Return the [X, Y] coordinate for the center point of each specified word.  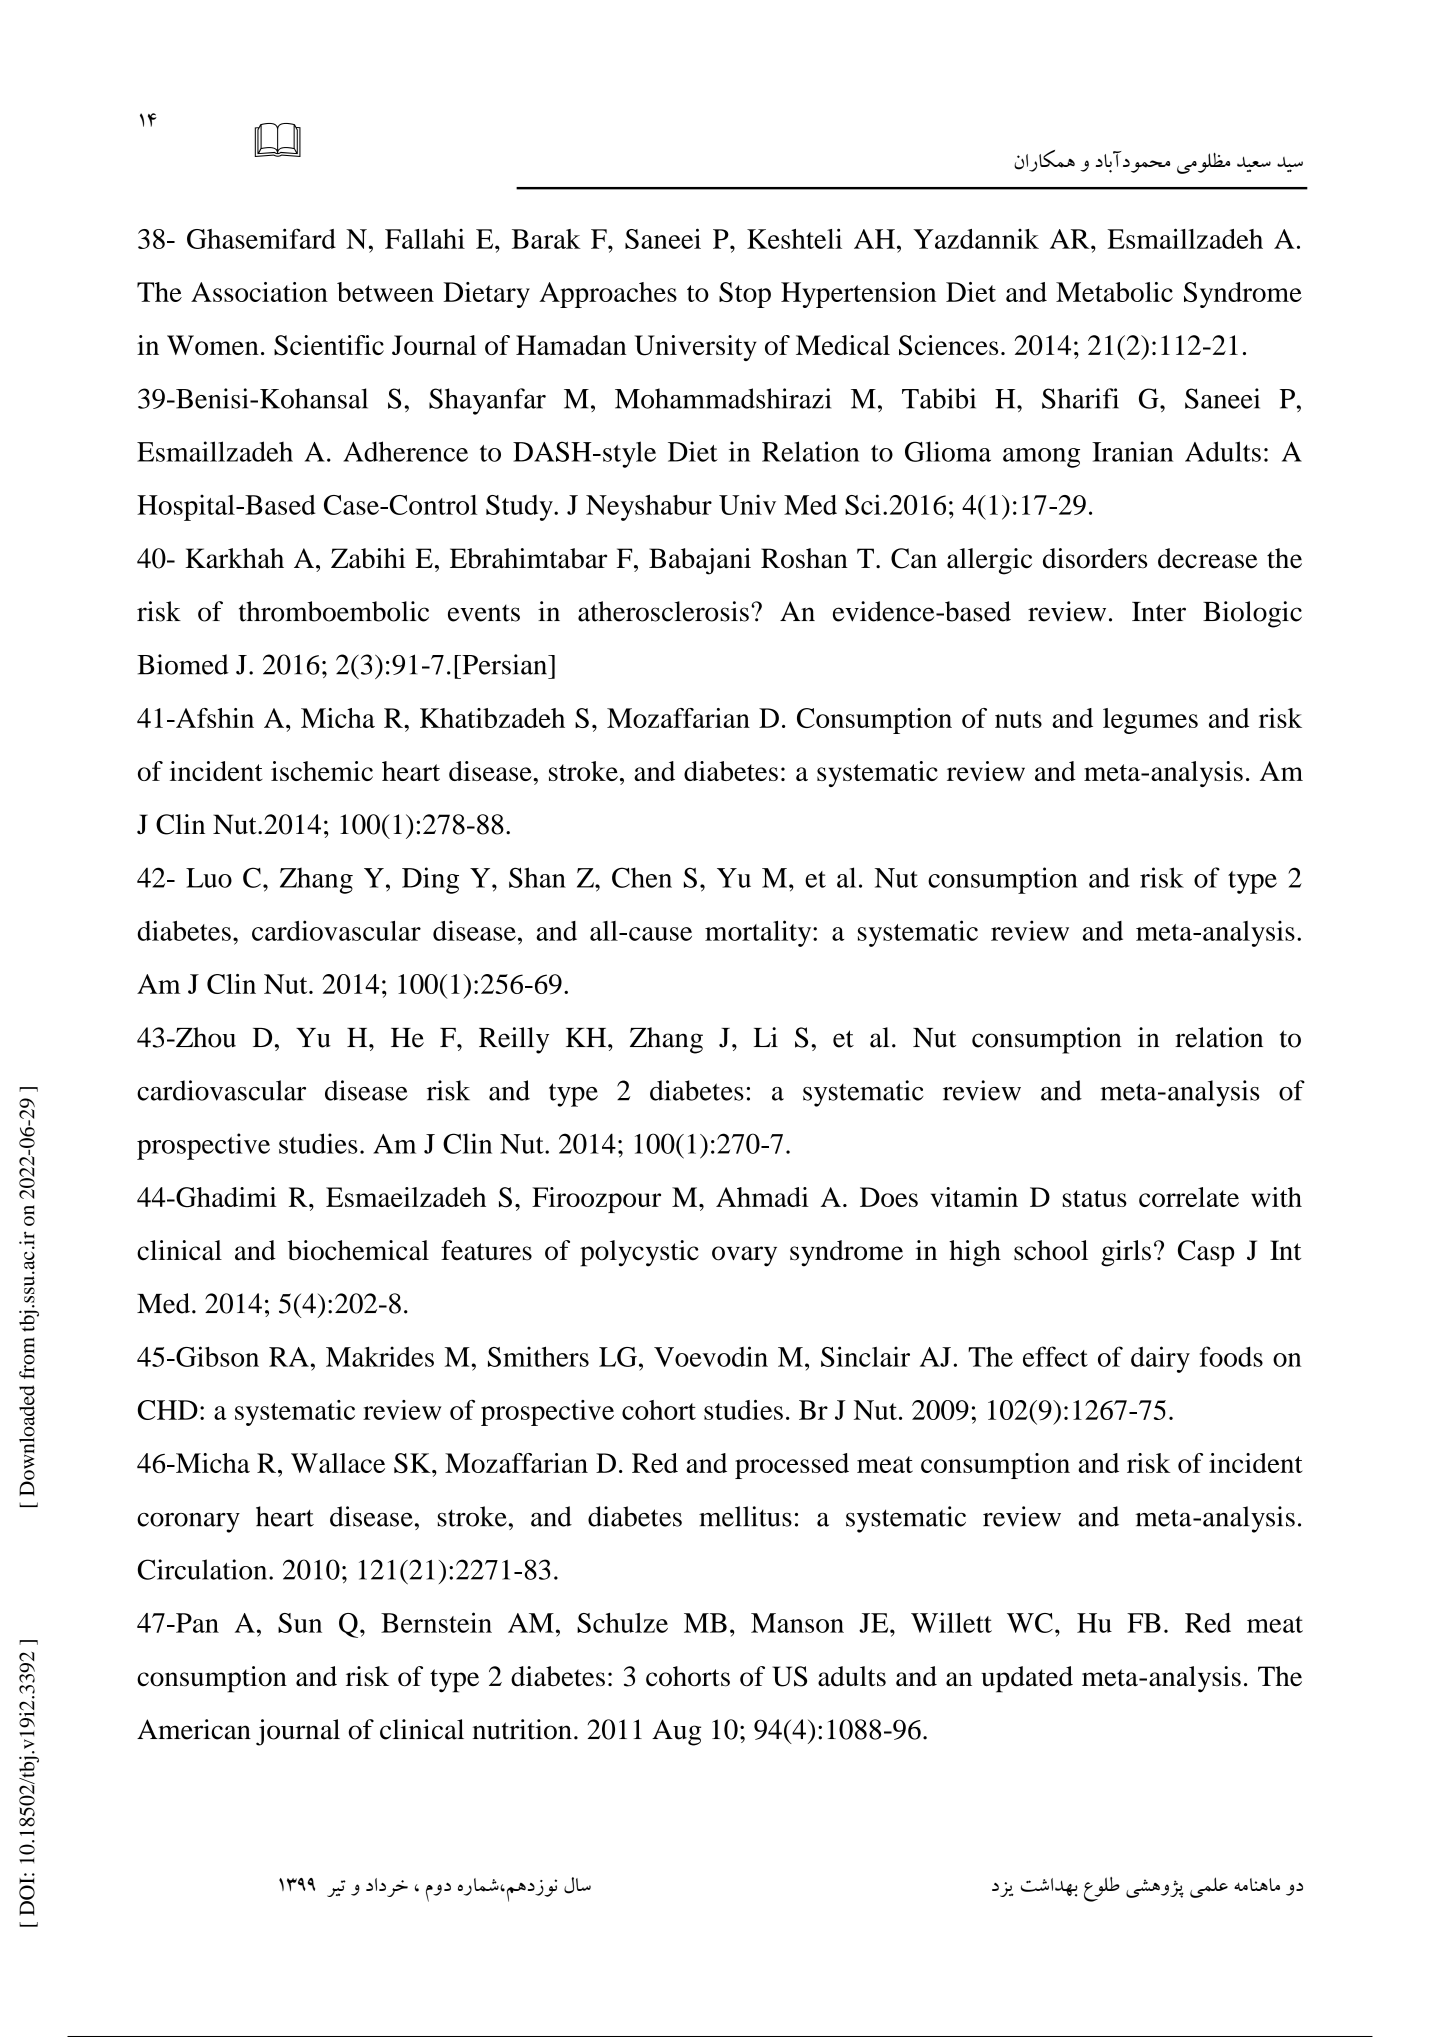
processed [792, 1466]
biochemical [358, 1250]
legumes [1150, 721]
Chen [642, 877]
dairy [1160, 1359]
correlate [1189, 1197]
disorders [1095, 558]
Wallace [338, 1463]
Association [259, 292]
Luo [209, 878]
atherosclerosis [663, 611]
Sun [300, 1623]
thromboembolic [334, 611]
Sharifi [1080, 398]
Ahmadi [762, 1197]
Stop [745, 295]
